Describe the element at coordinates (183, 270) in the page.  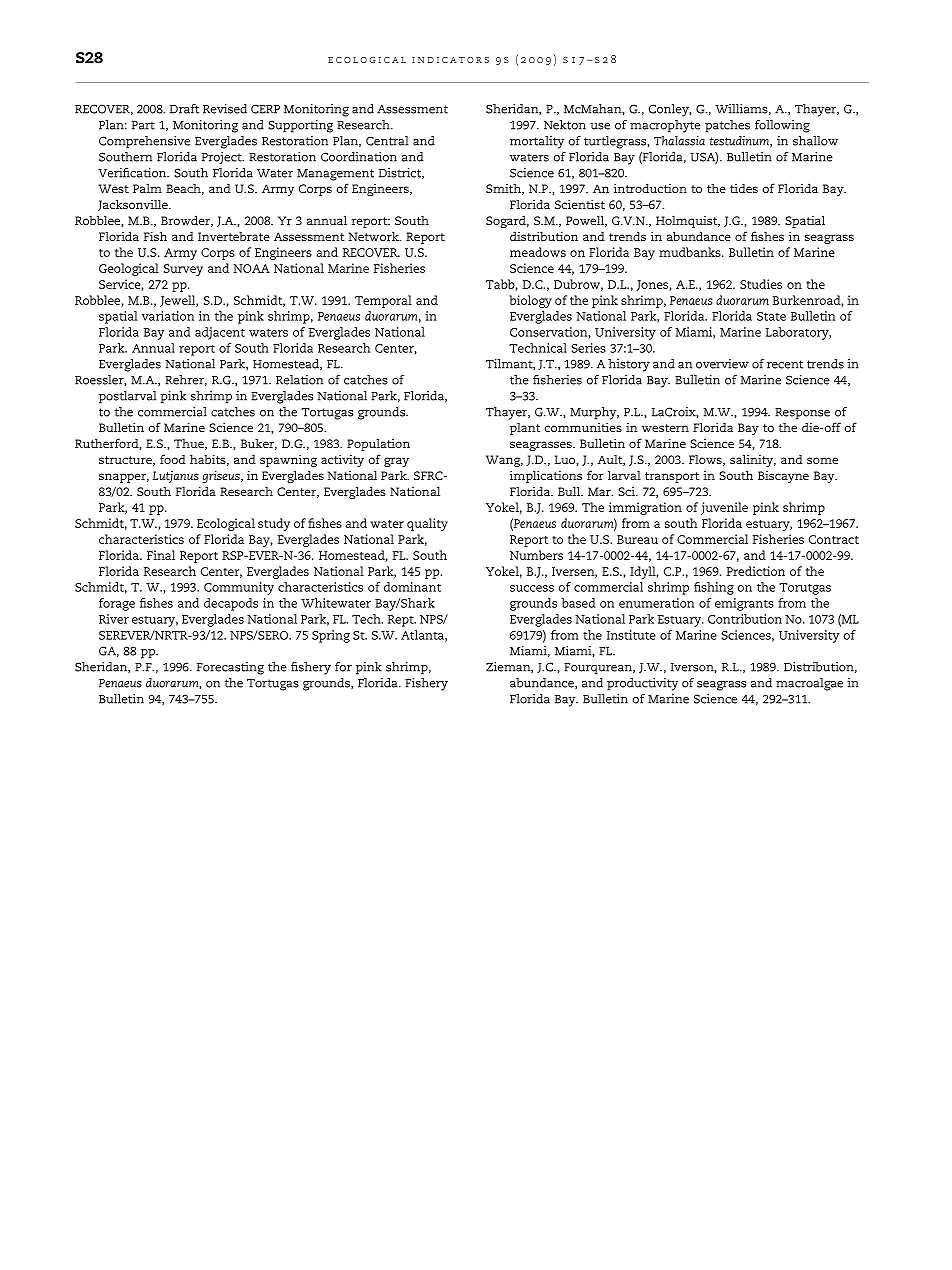
I see `Survey` at that location.
